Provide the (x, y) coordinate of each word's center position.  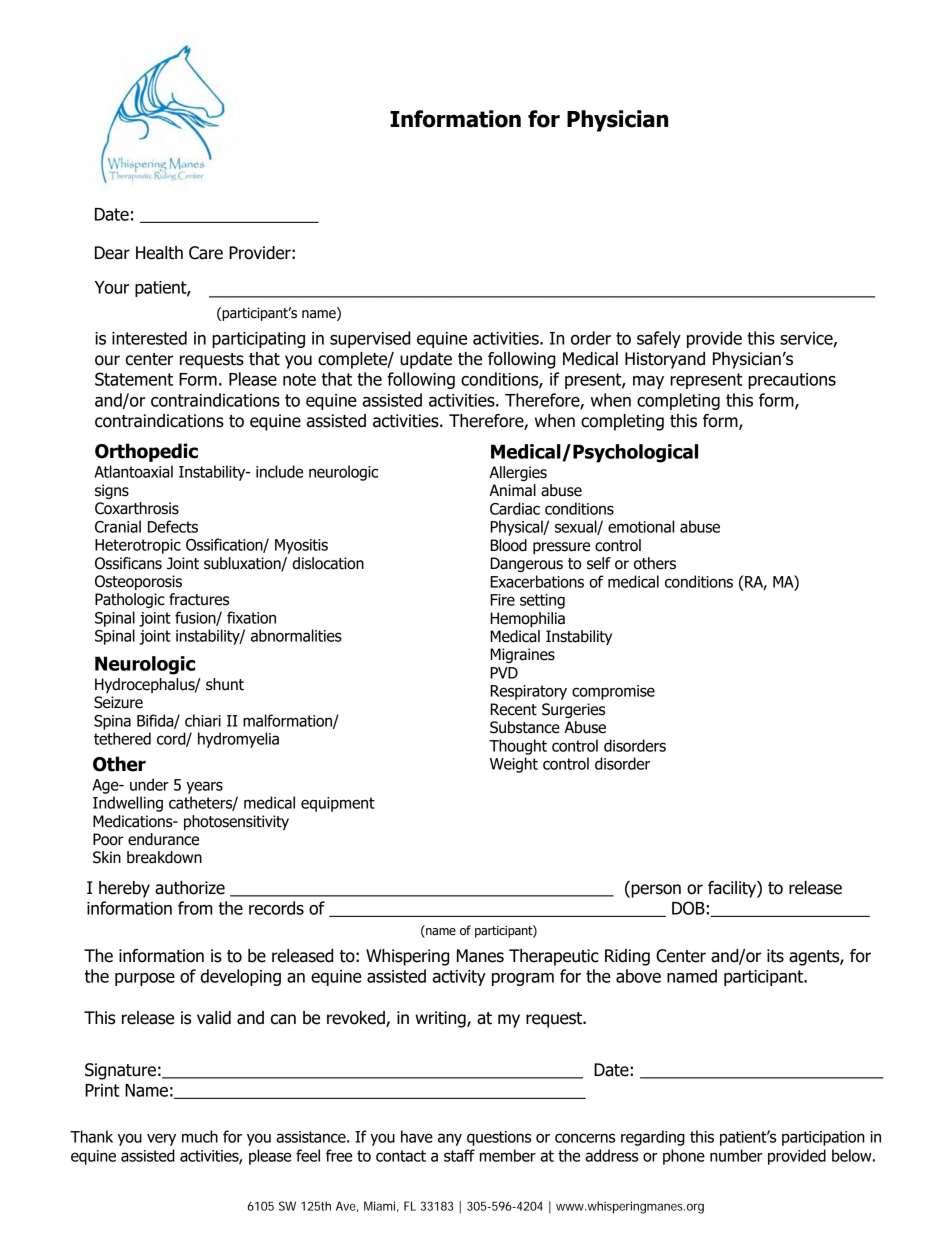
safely (659, 339)
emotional (641, 526)
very (161, 1139)
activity (459, 978)
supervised (370, 339)
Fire (502, 600)
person (655, 891)
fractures (199, 599)
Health (159, 253)
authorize (190, 888)
